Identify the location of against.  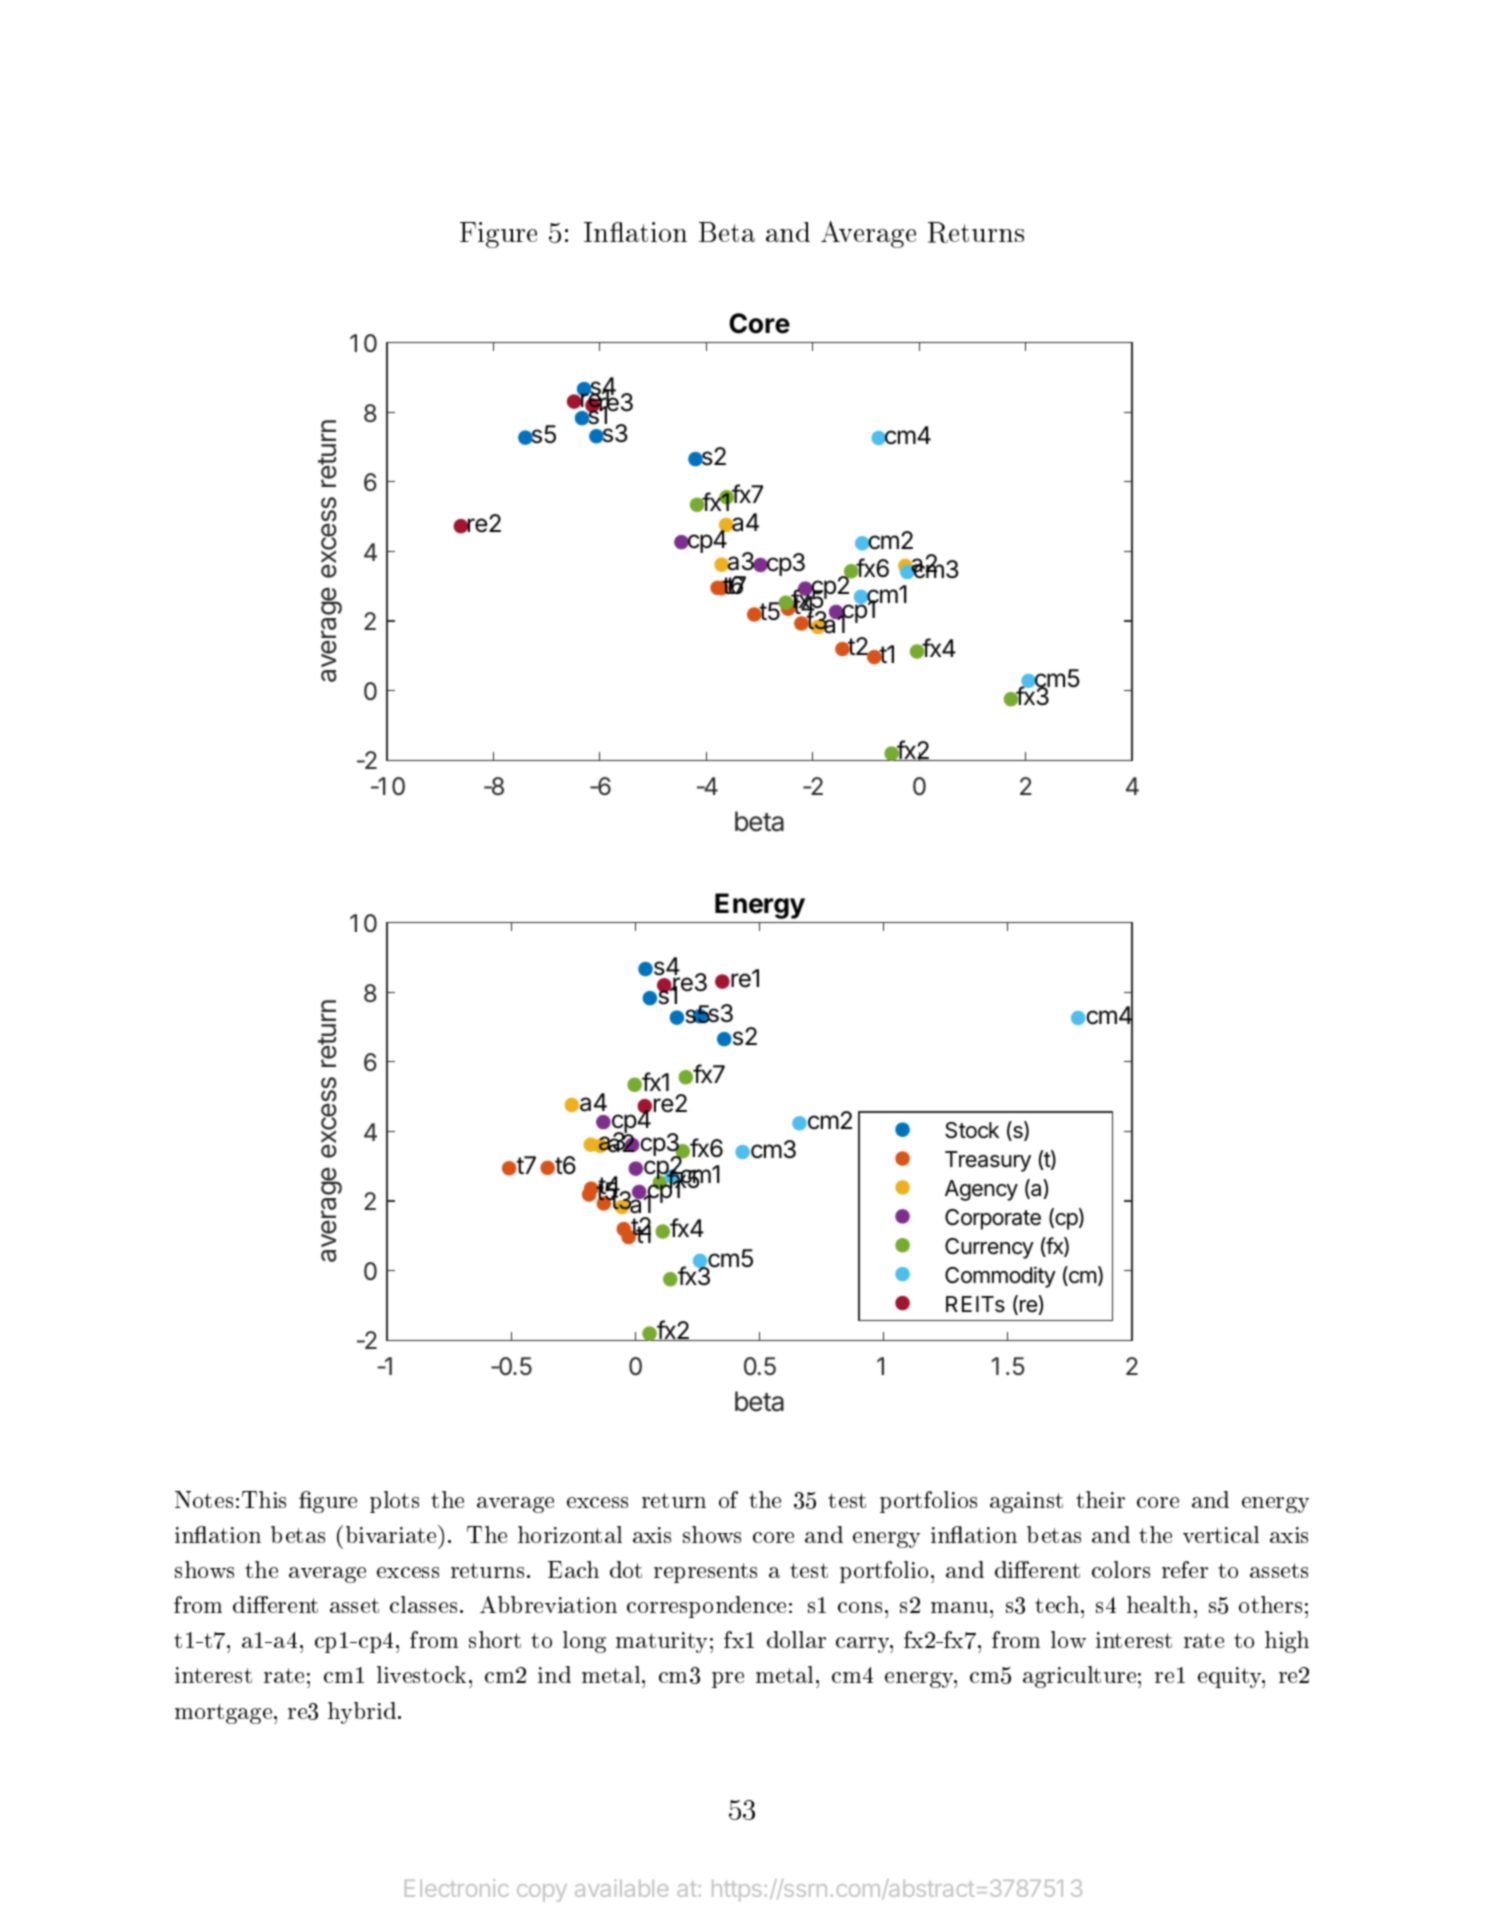
(1026, 1502).
